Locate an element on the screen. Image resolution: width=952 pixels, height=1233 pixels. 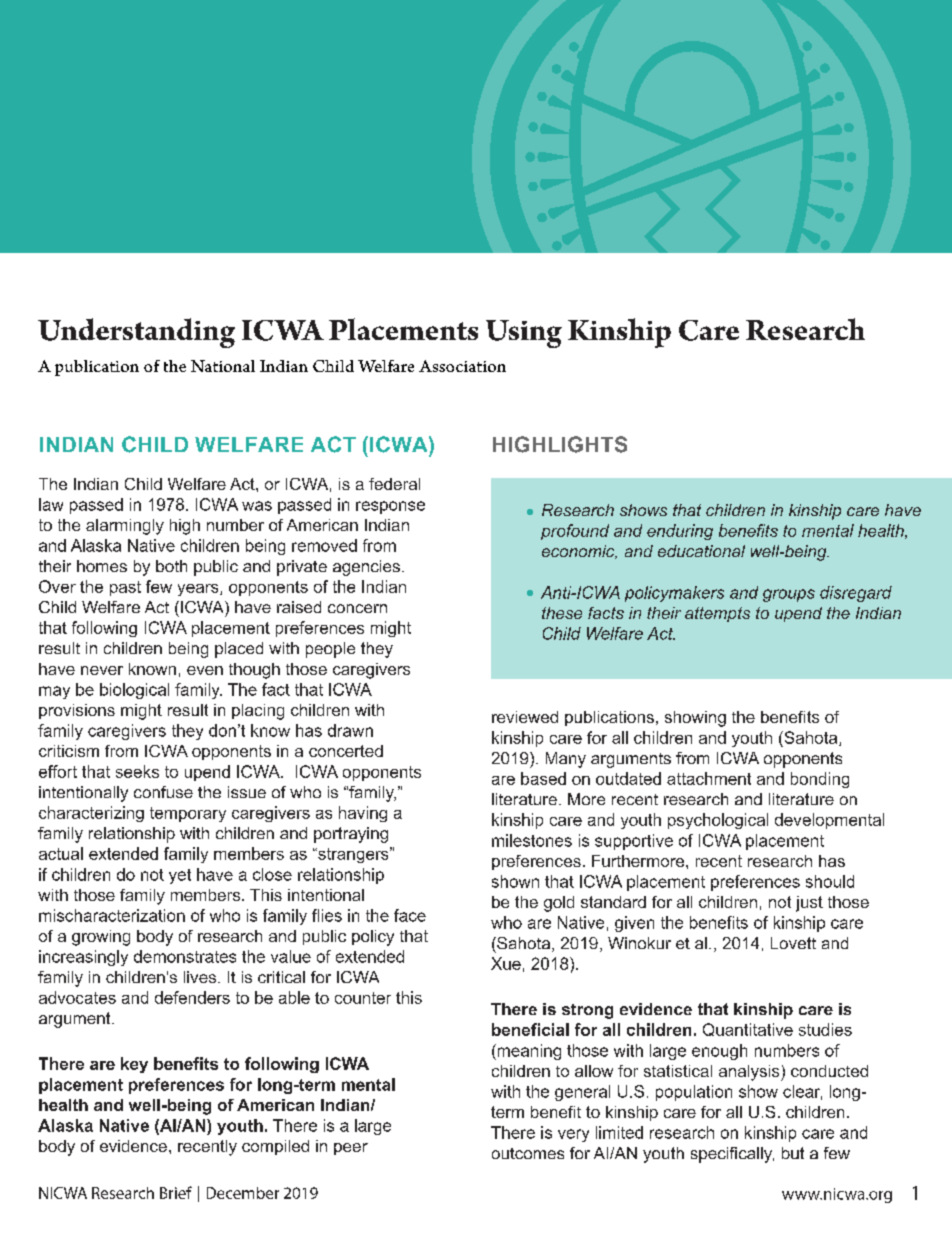
Brief is located at coordinates (176, 1192).
